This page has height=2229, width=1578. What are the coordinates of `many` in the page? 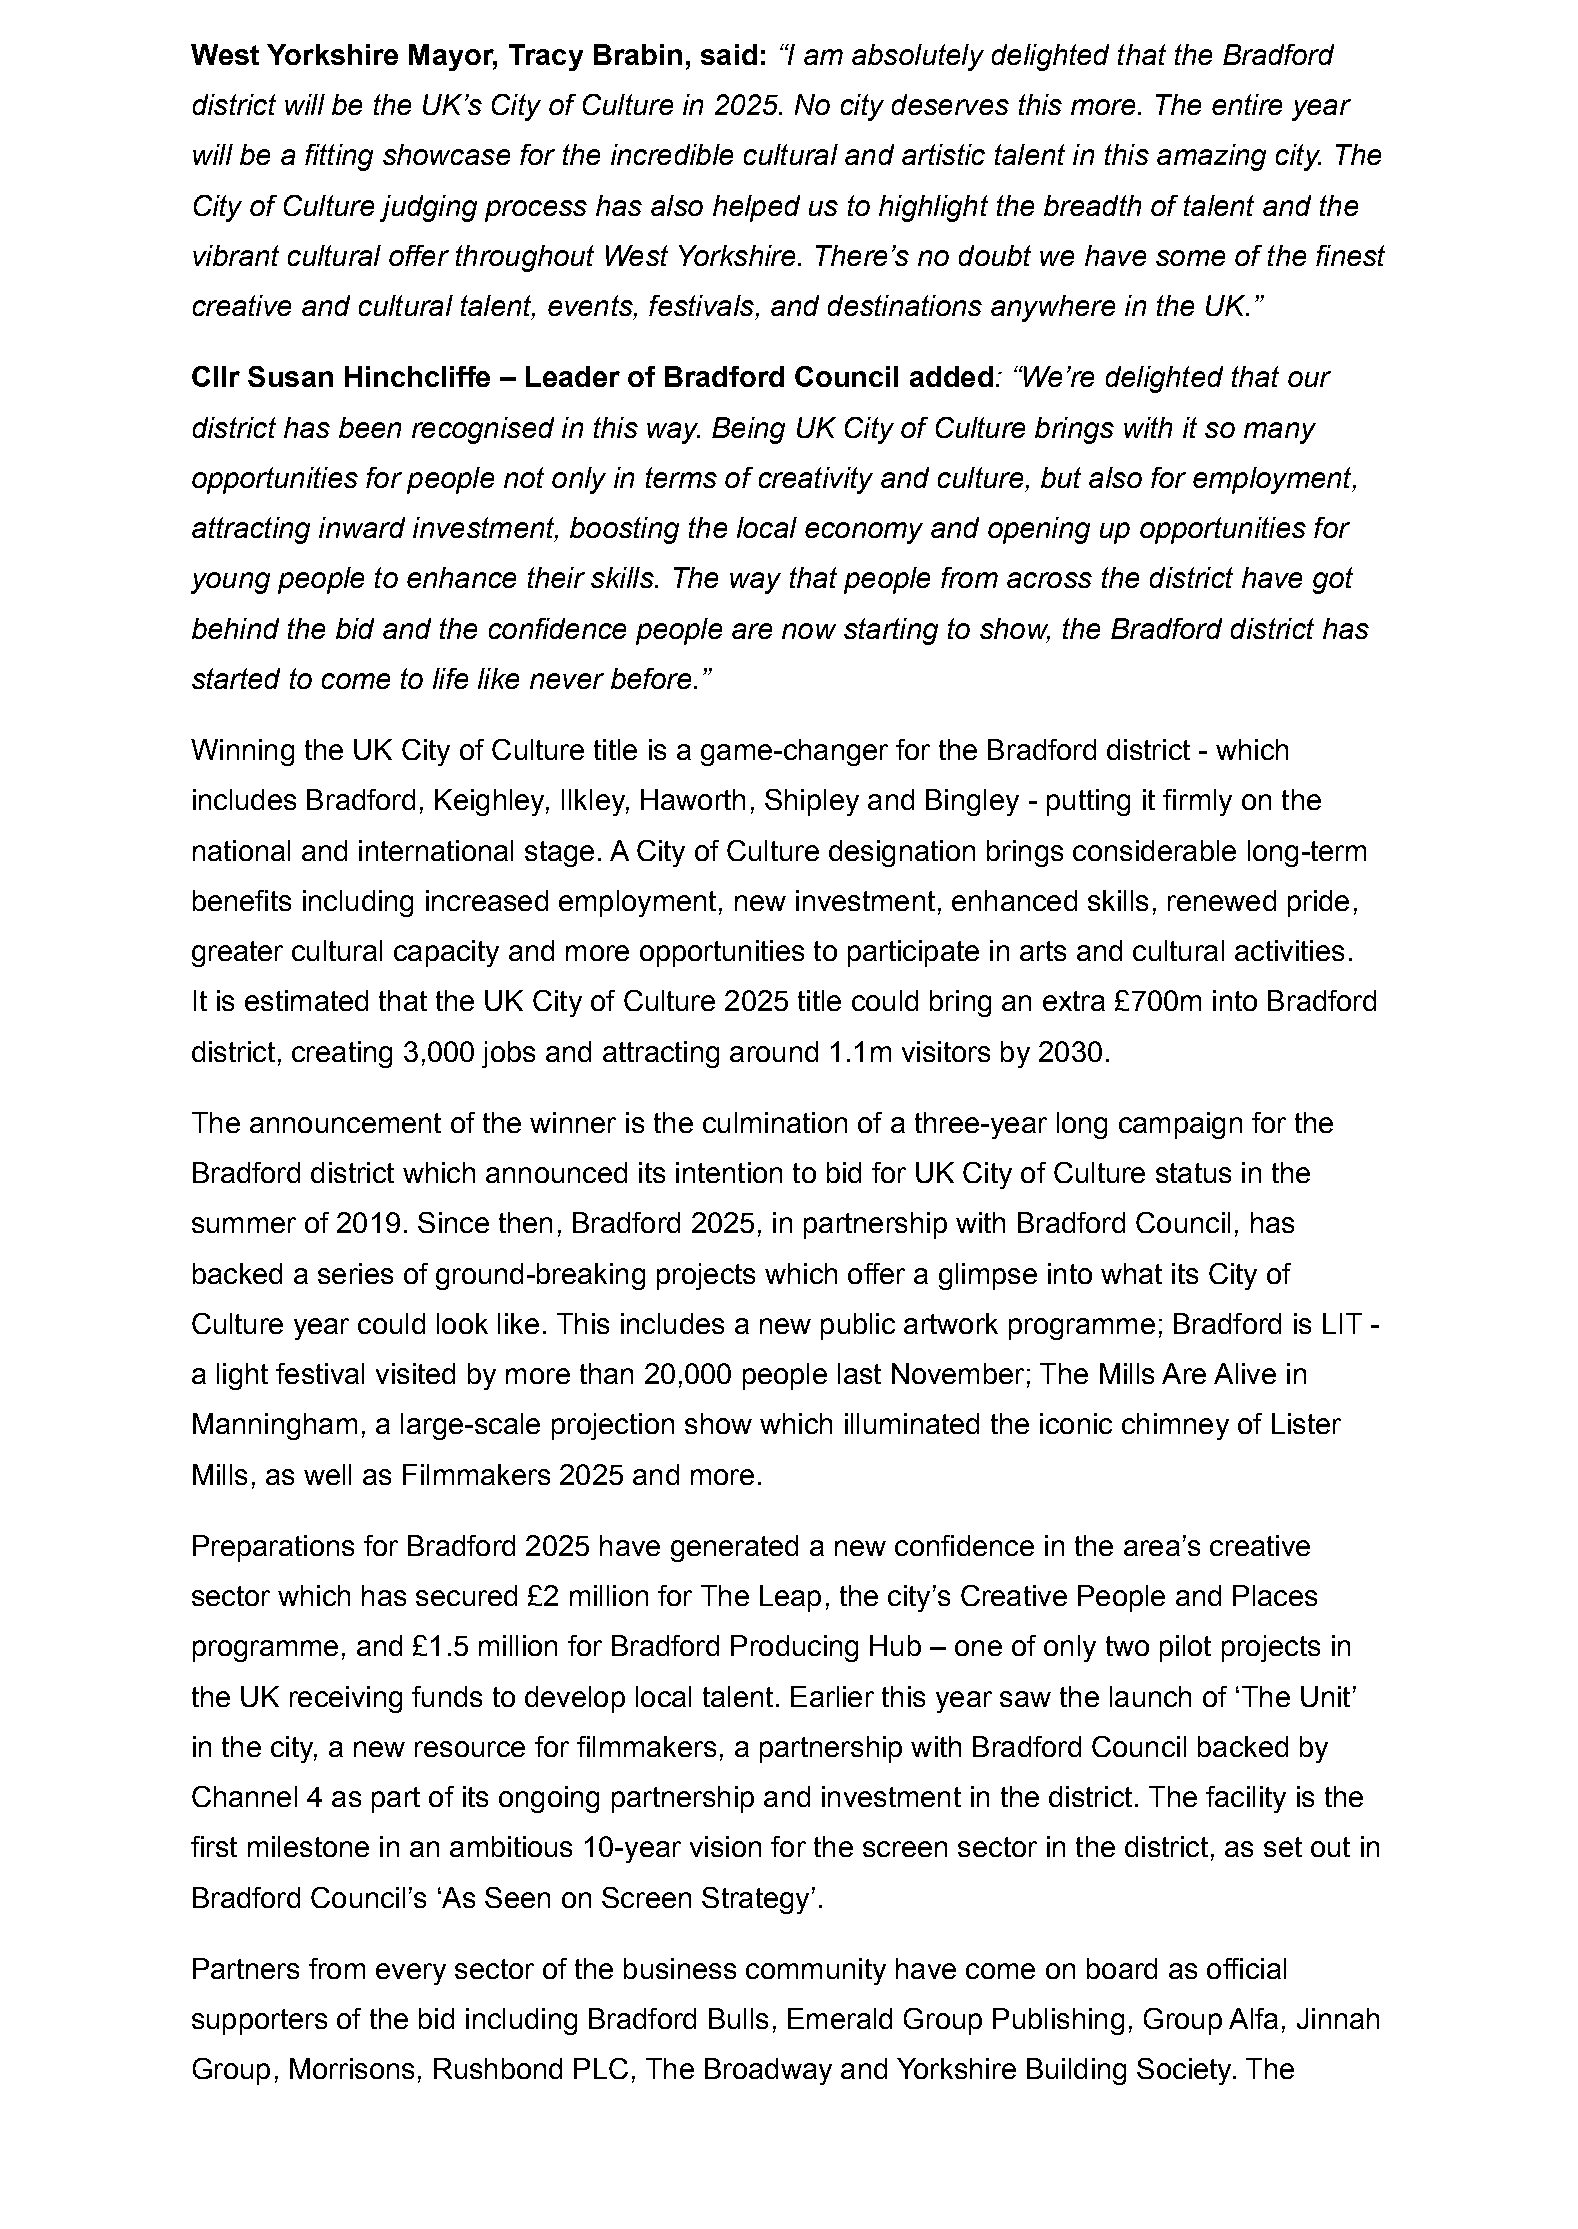 It's located at (1280, 433).
